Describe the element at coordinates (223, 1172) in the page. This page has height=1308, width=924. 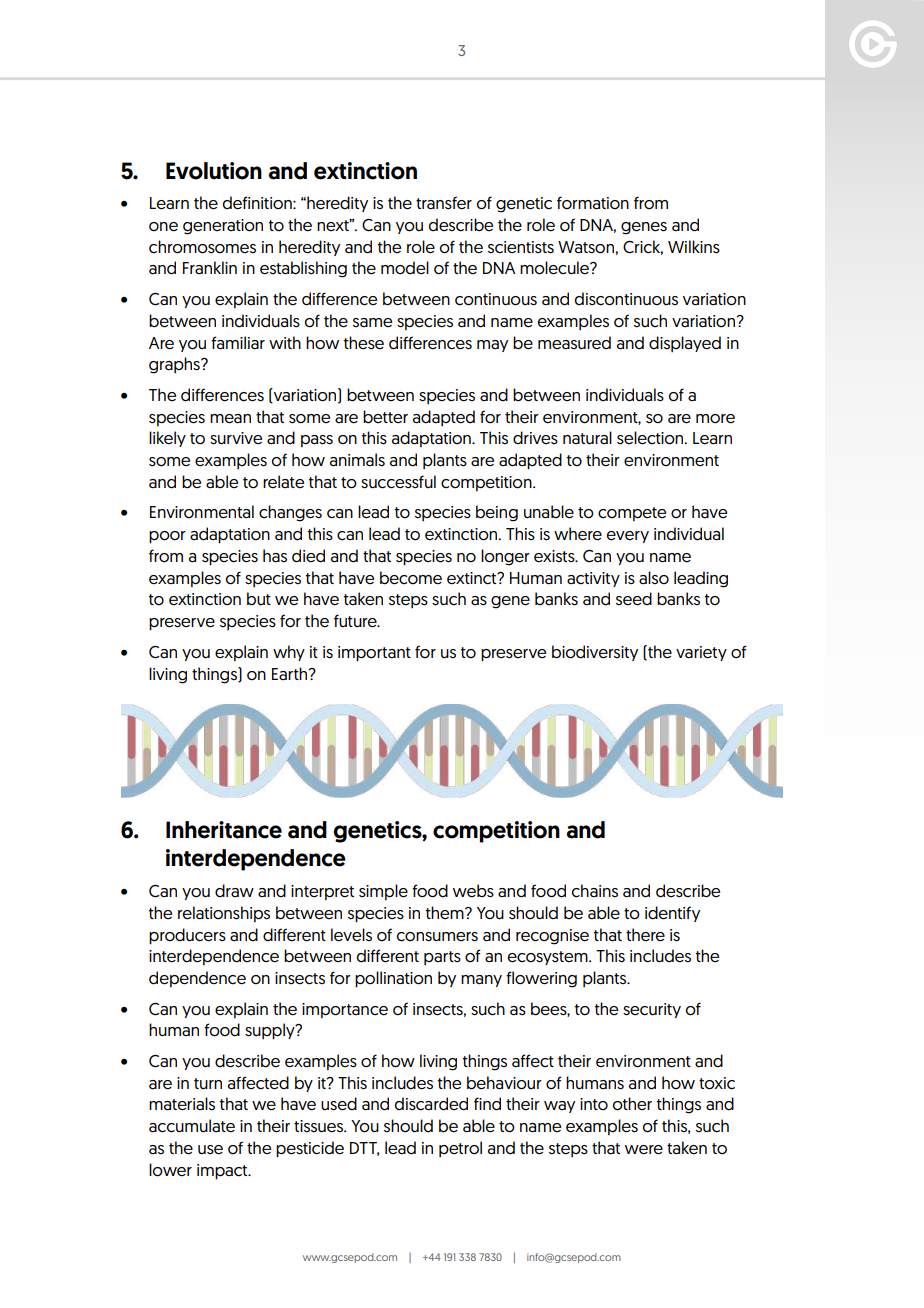
I see `impact` at that location.
